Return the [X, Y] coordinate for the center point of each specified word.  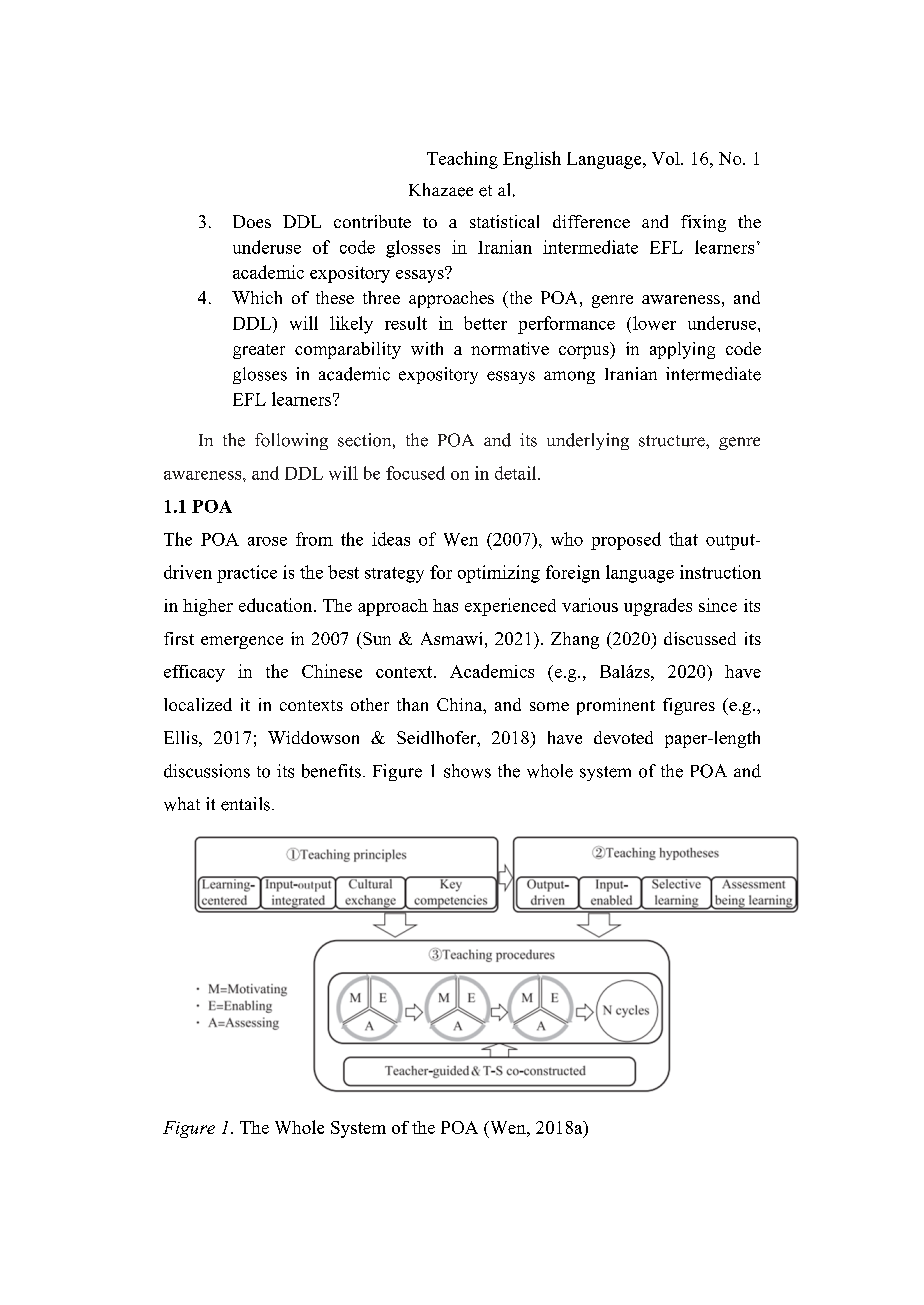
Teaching [462, 160]
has [445, 605]
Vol [667, 158]
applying [682, 350]
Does [252, 221]
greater [259, 351]
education [277, 605]
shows [467, 771]
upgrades [658, 607]
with [427, 348]
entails [245, 804]
